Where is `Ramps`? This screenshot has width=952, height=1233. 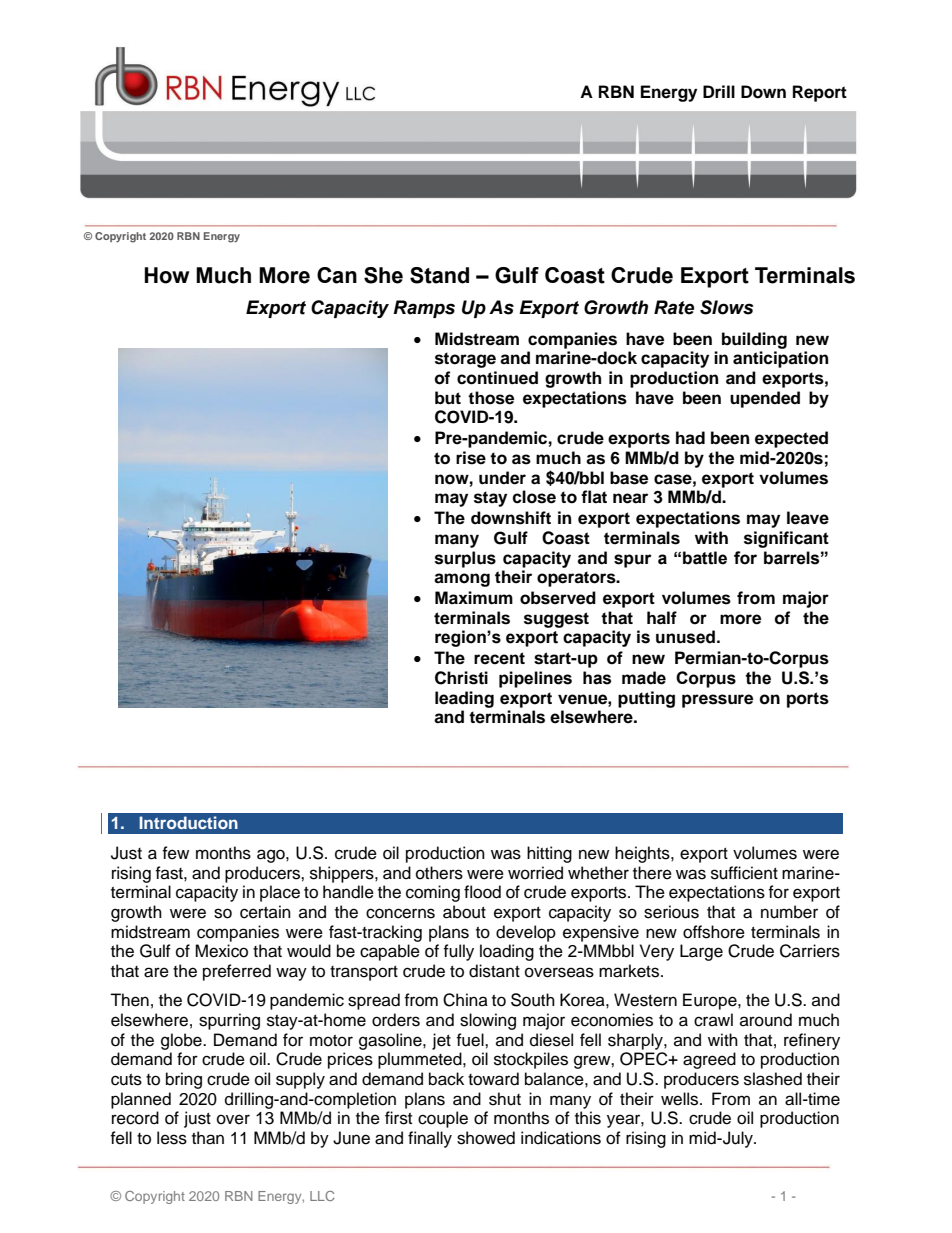 Ramps is located at coordinates (424, 309).
